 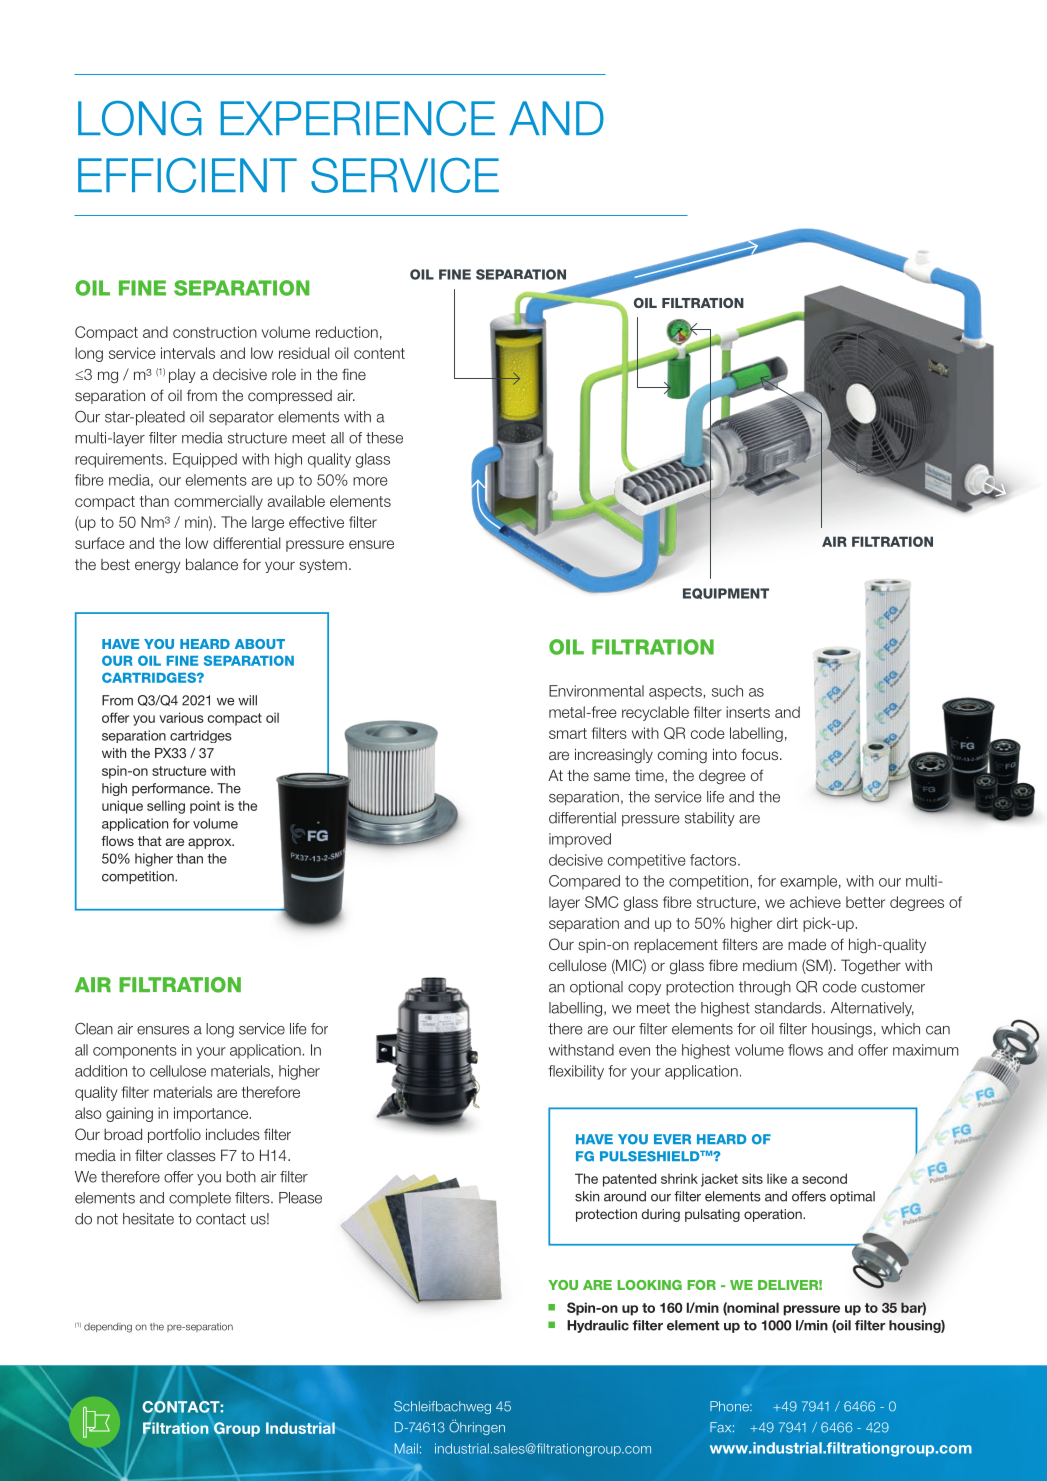 What do you see at coordinates (187, 175) in the image?
I see `EFFICIENT` at bounding box center [187, 175].
